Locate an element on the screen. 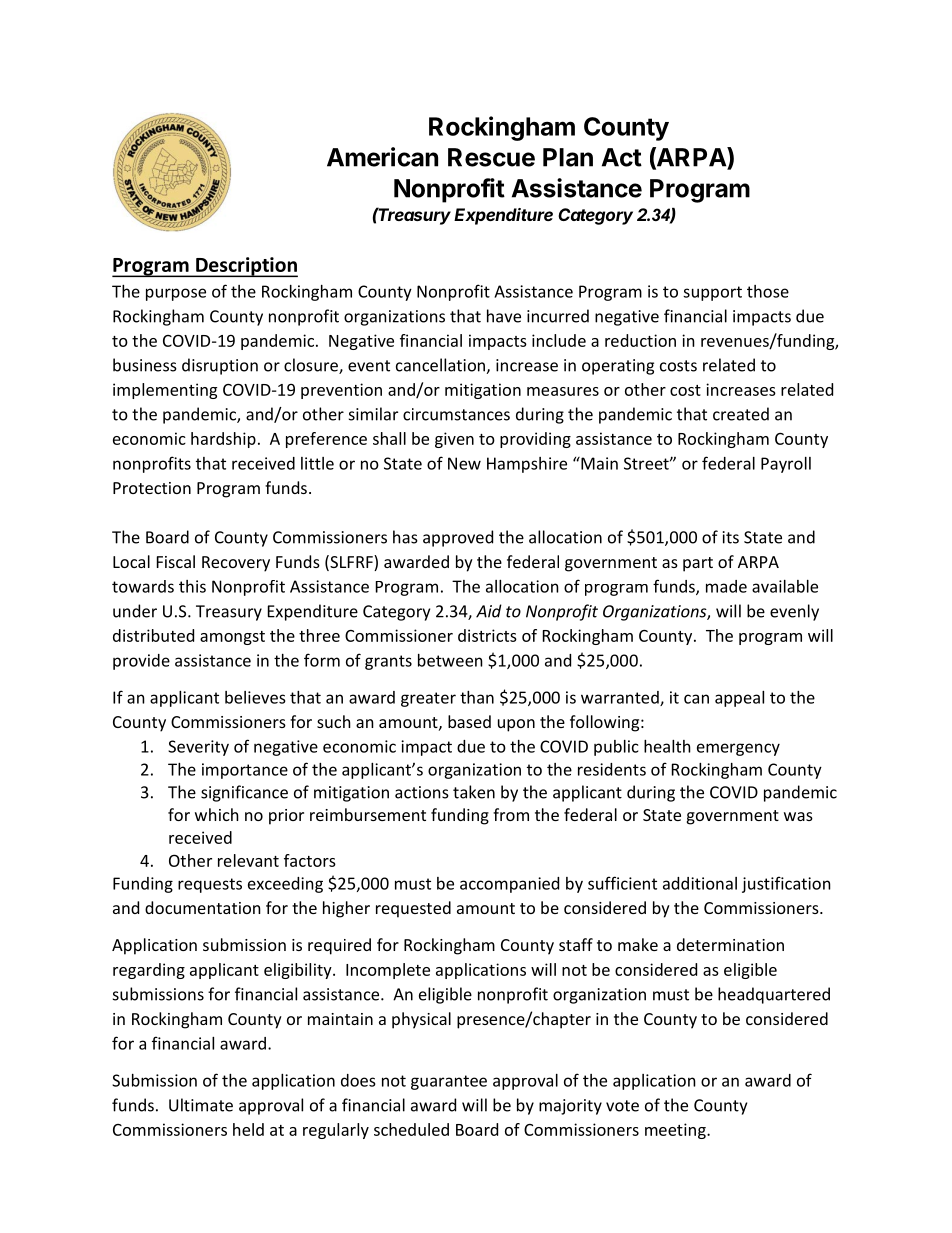 The width and height of the screenshot is (952, 1233). districts is located at coordinates (487, 635).
